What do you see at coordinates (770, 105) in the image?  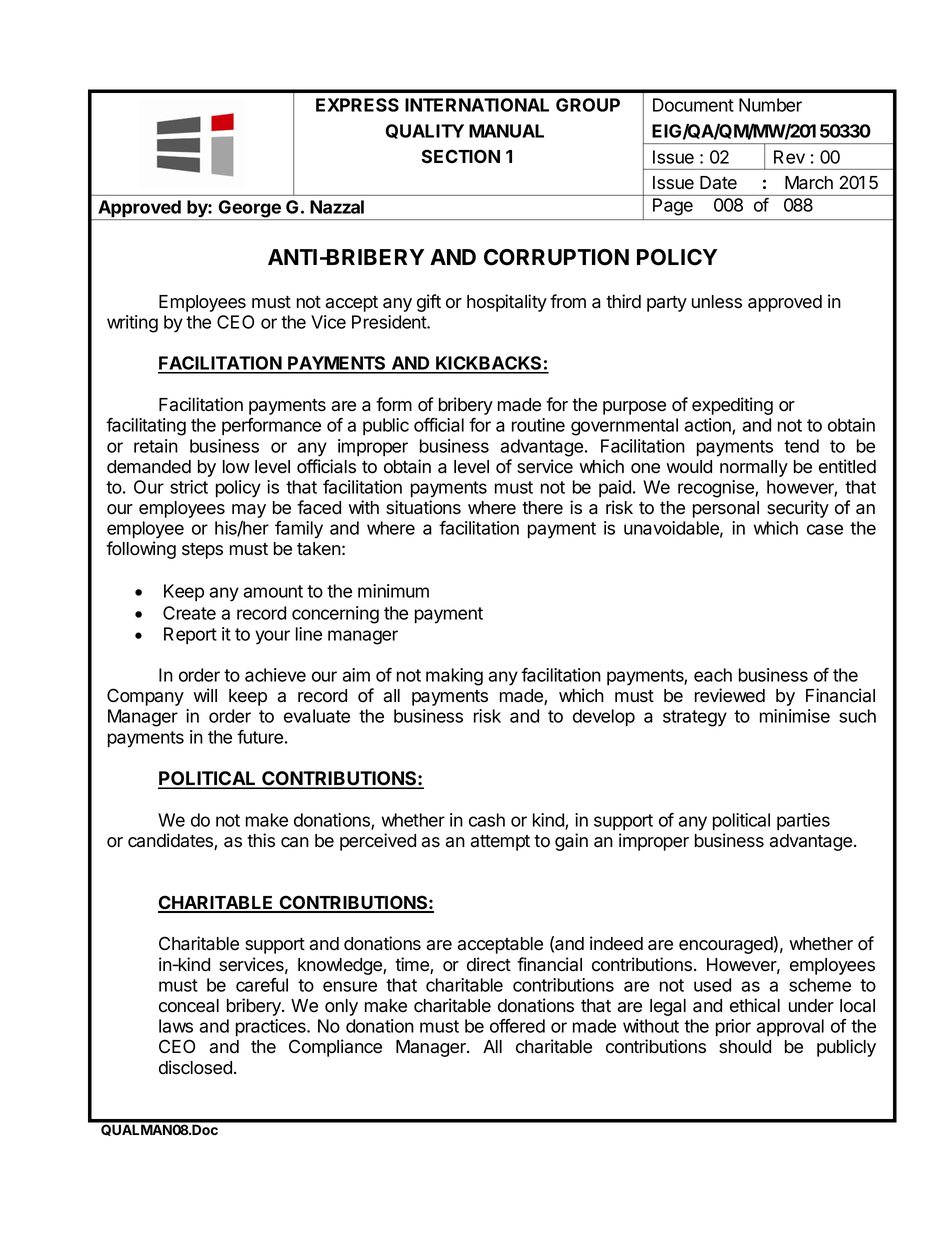 I see `Number` at bounding box center [770, 105].
